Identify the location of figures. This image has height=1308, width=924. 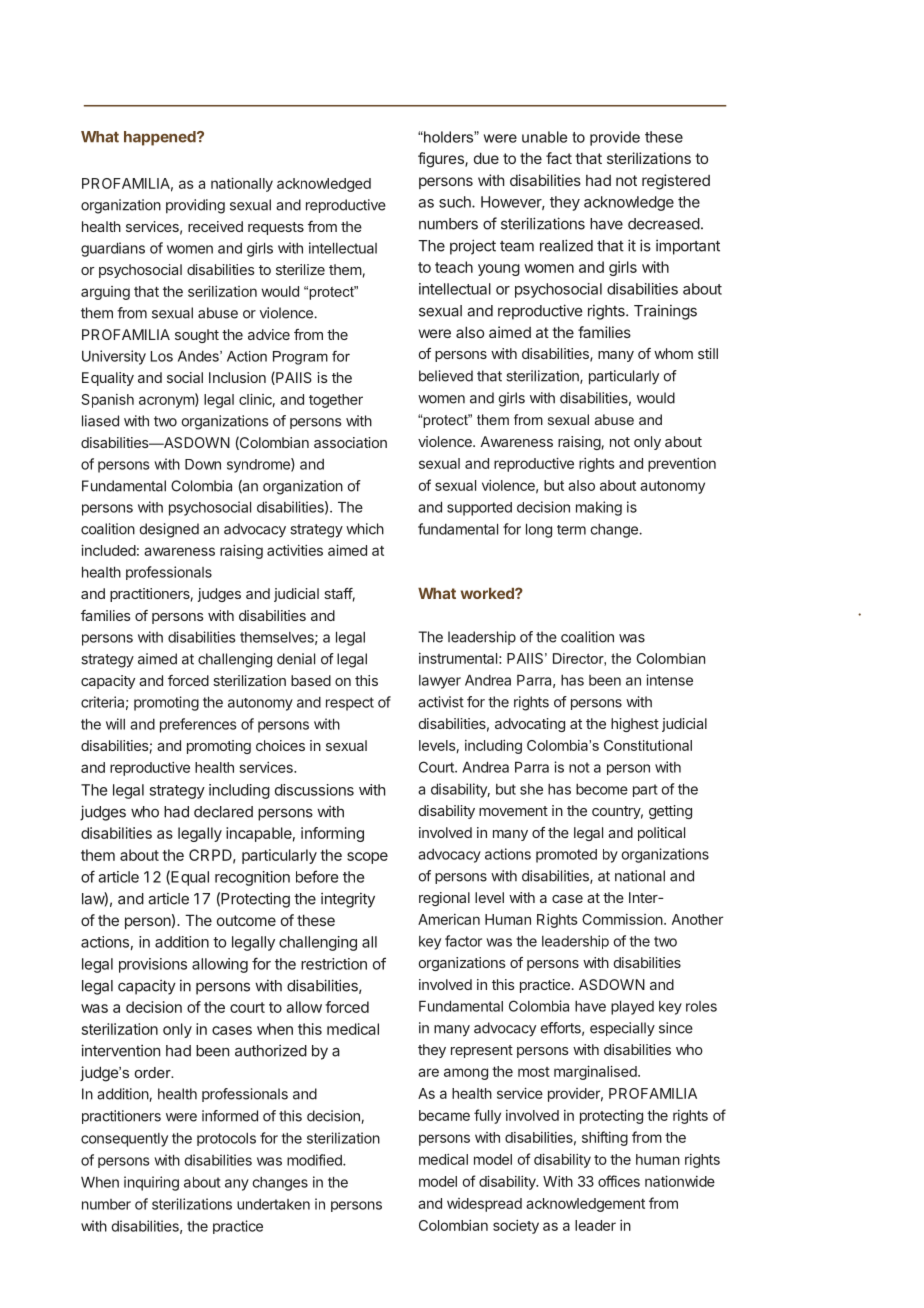
(442, 160).
